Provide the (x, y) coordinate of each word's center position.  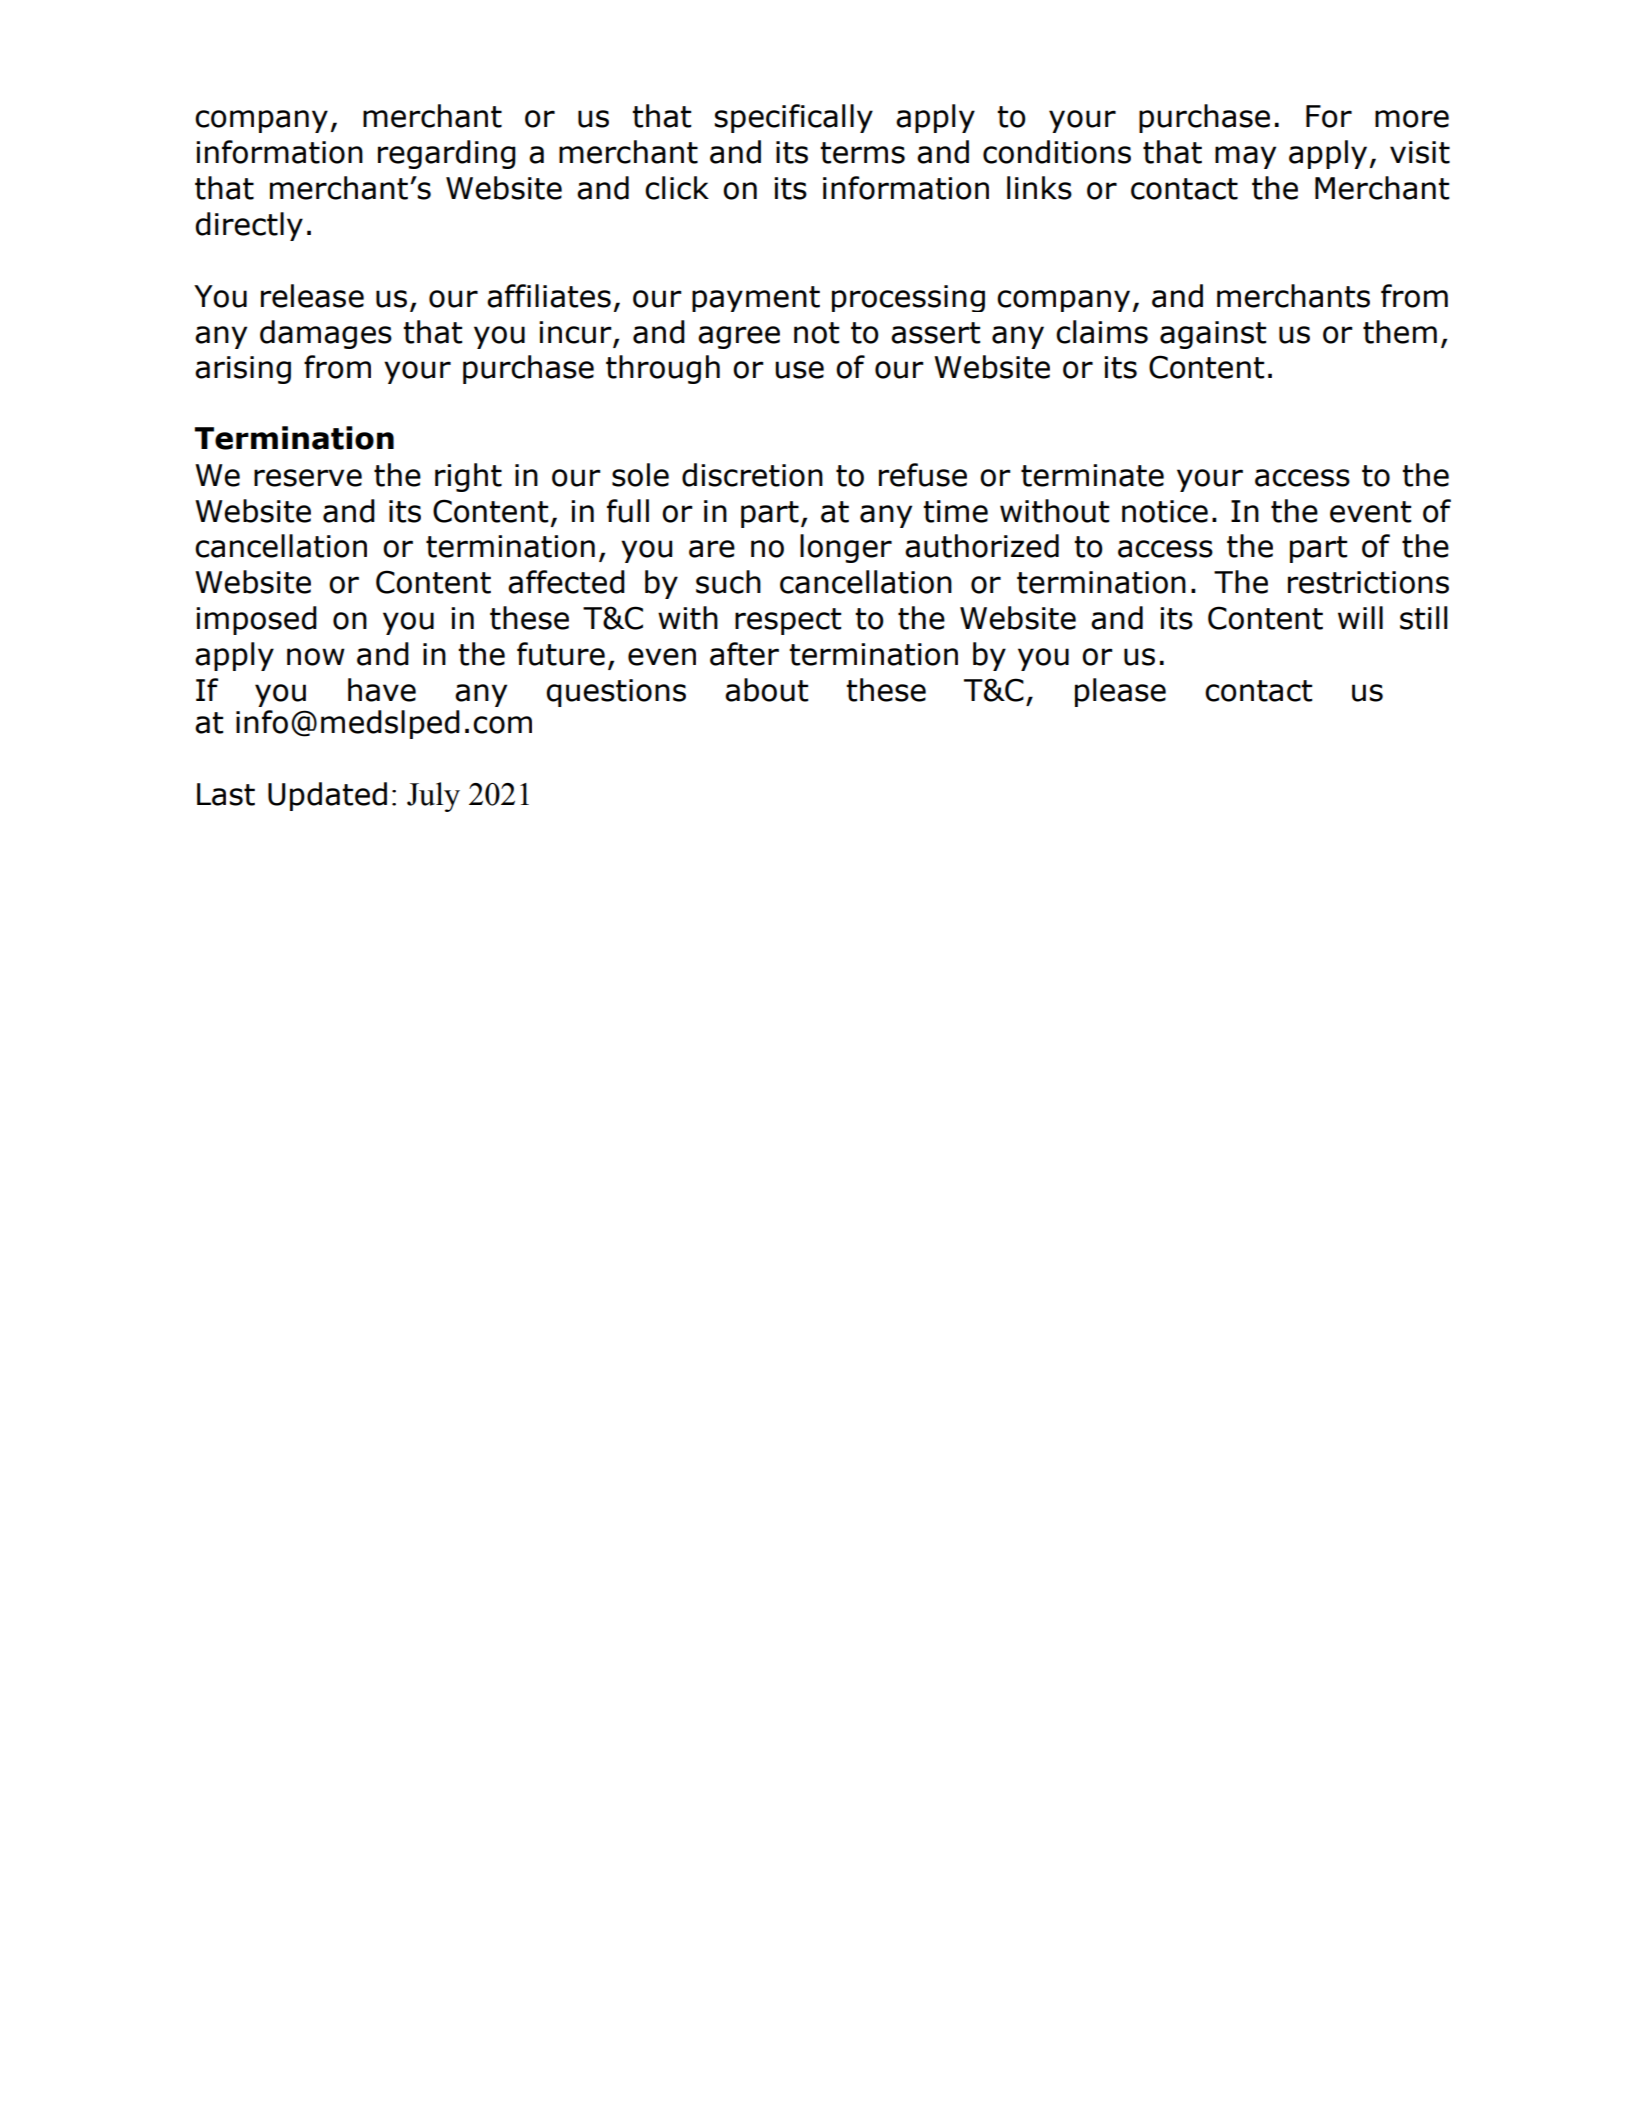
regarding (447, 154)
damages (326, 334)
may (1245, 157)
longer (846, 548)
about (766, 690)
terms (862, 153)
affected (566, 582)
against (1213, 335)
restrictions (1368, 582)
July (433, 797)
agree (739, 337)
